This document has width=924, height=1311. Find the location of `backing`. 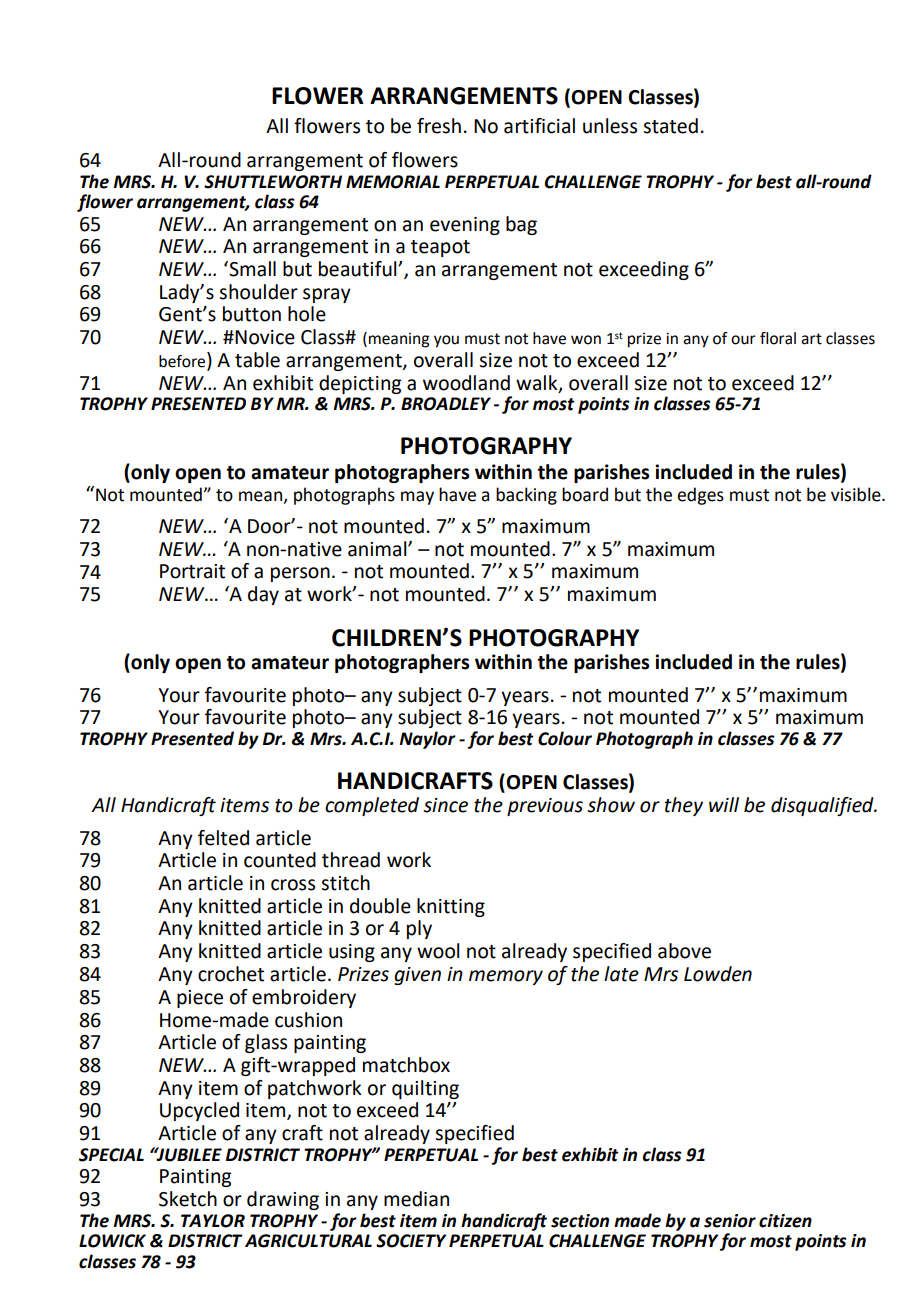

backing is located at coordinates (526, 496).
